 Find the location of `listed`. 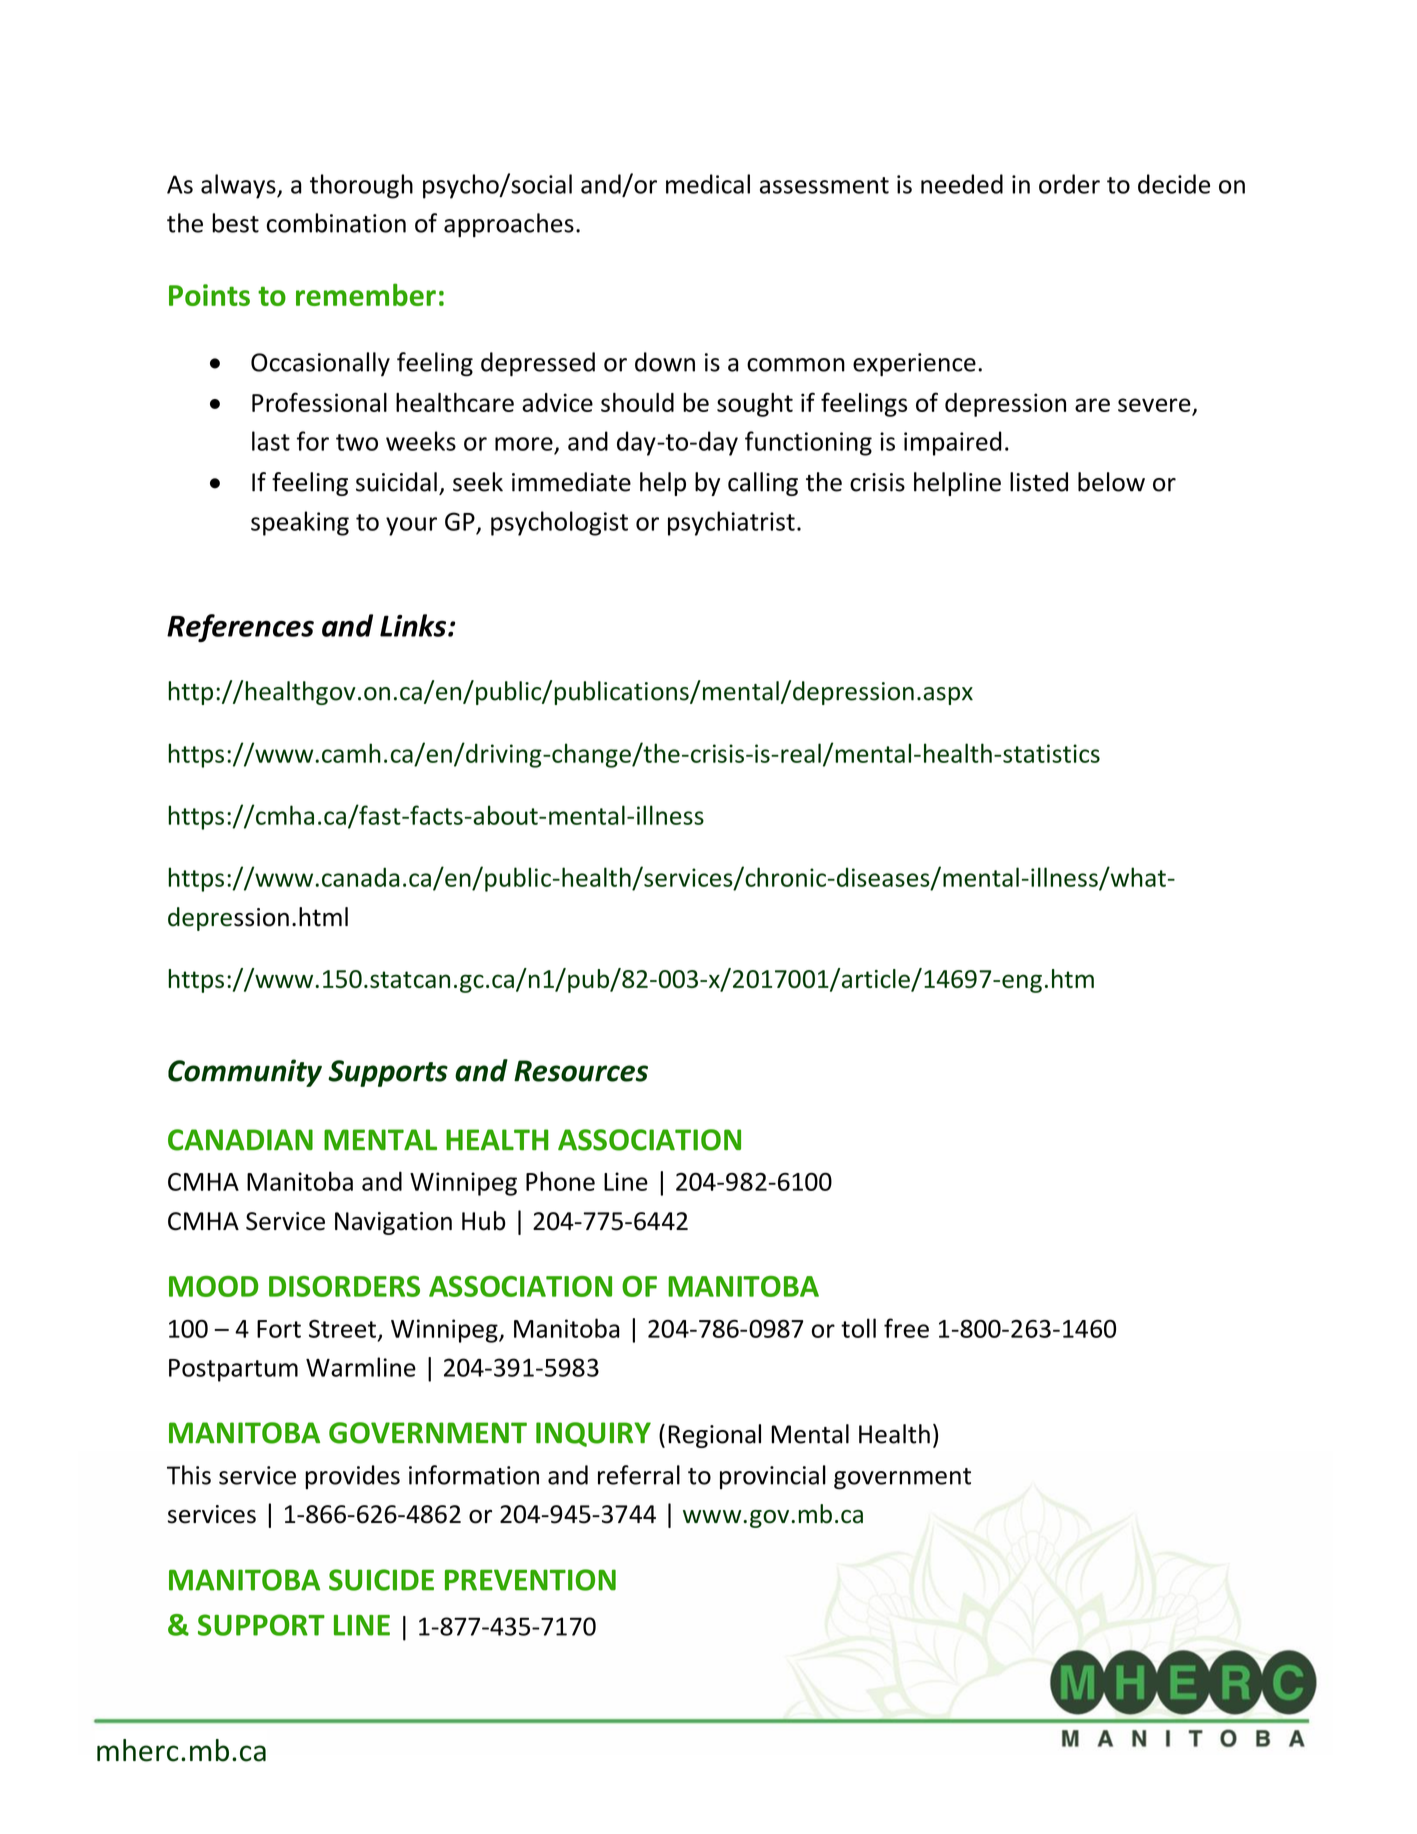

listed is located at coordinates (1039, 482).
